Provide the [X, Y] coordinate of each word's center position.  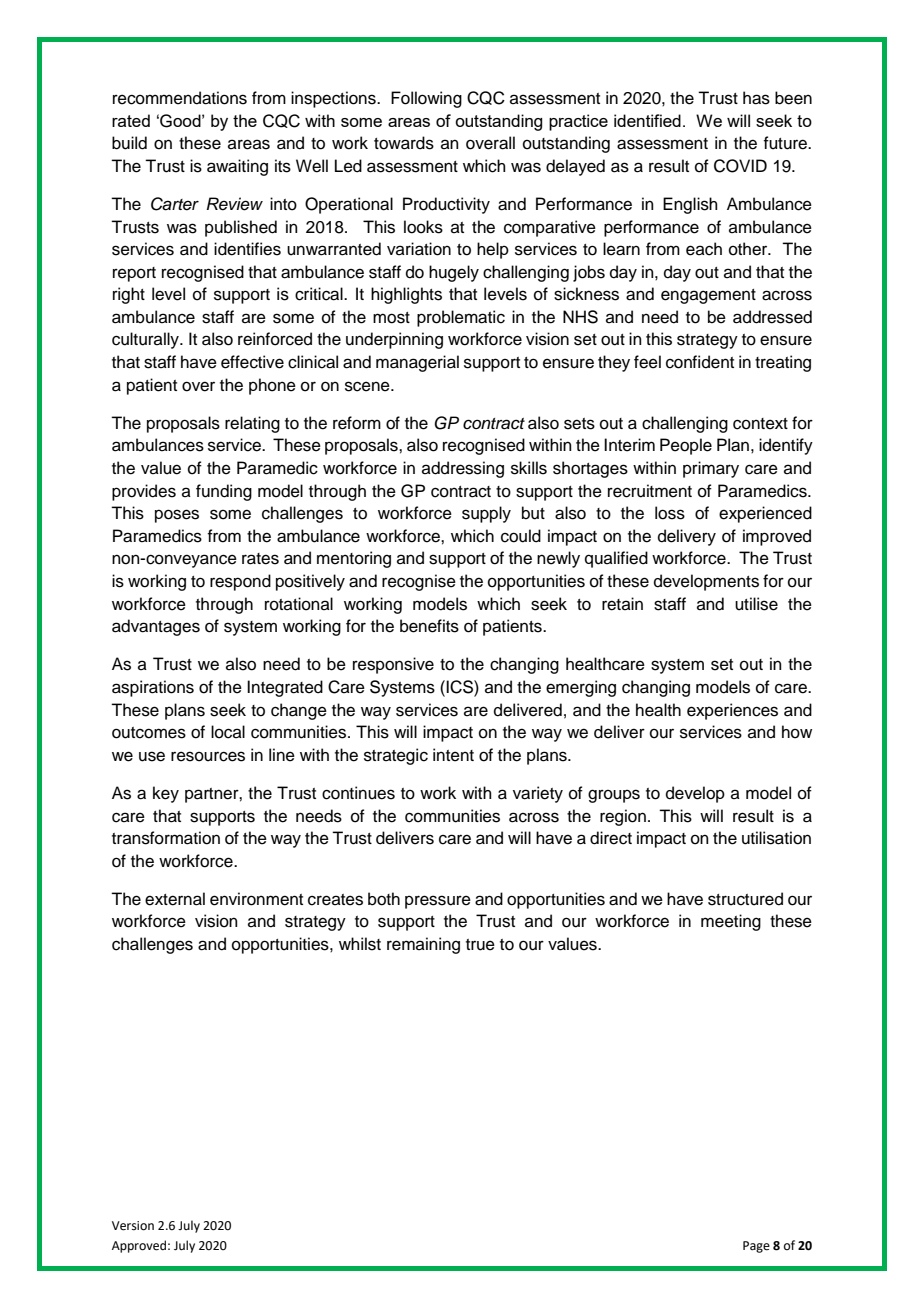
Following [426, 99]
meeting [731, 922]
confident [700, 362]
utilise [756, 604]
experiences [732, 711]
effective [252, 362]
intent [453, 755]
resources [208, 756]
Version [133, 1226]
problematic [461, 318]
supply [486, 514]
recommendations [180, 98]
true [480, 945]
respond [240, 582]
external [175, 899]
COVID [740, 166]
